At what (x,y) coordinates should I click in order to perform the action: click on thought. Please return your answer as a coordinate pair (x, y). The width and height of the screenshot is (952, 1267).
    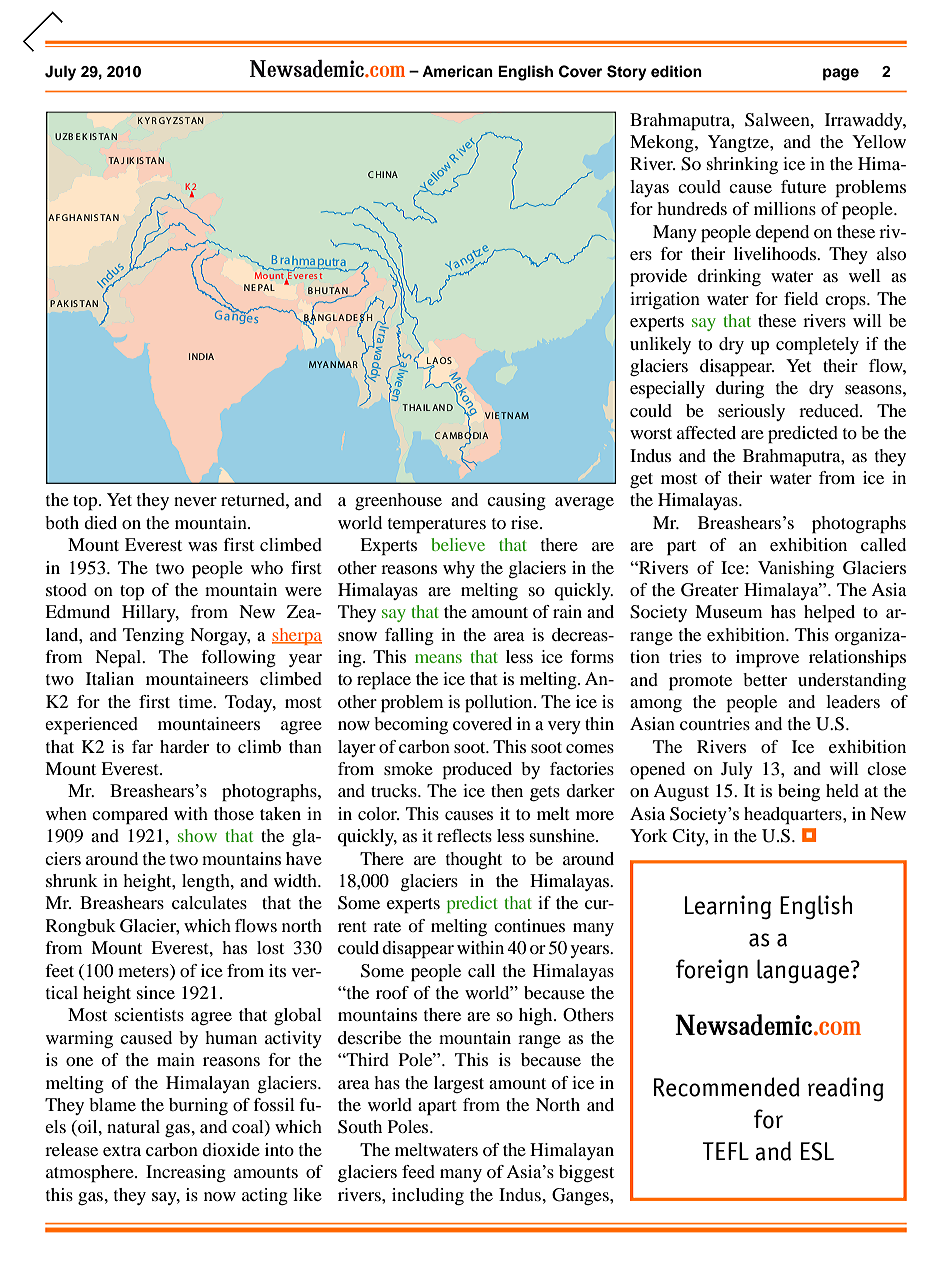
    Looking at the image, I should click on (474, 860).
